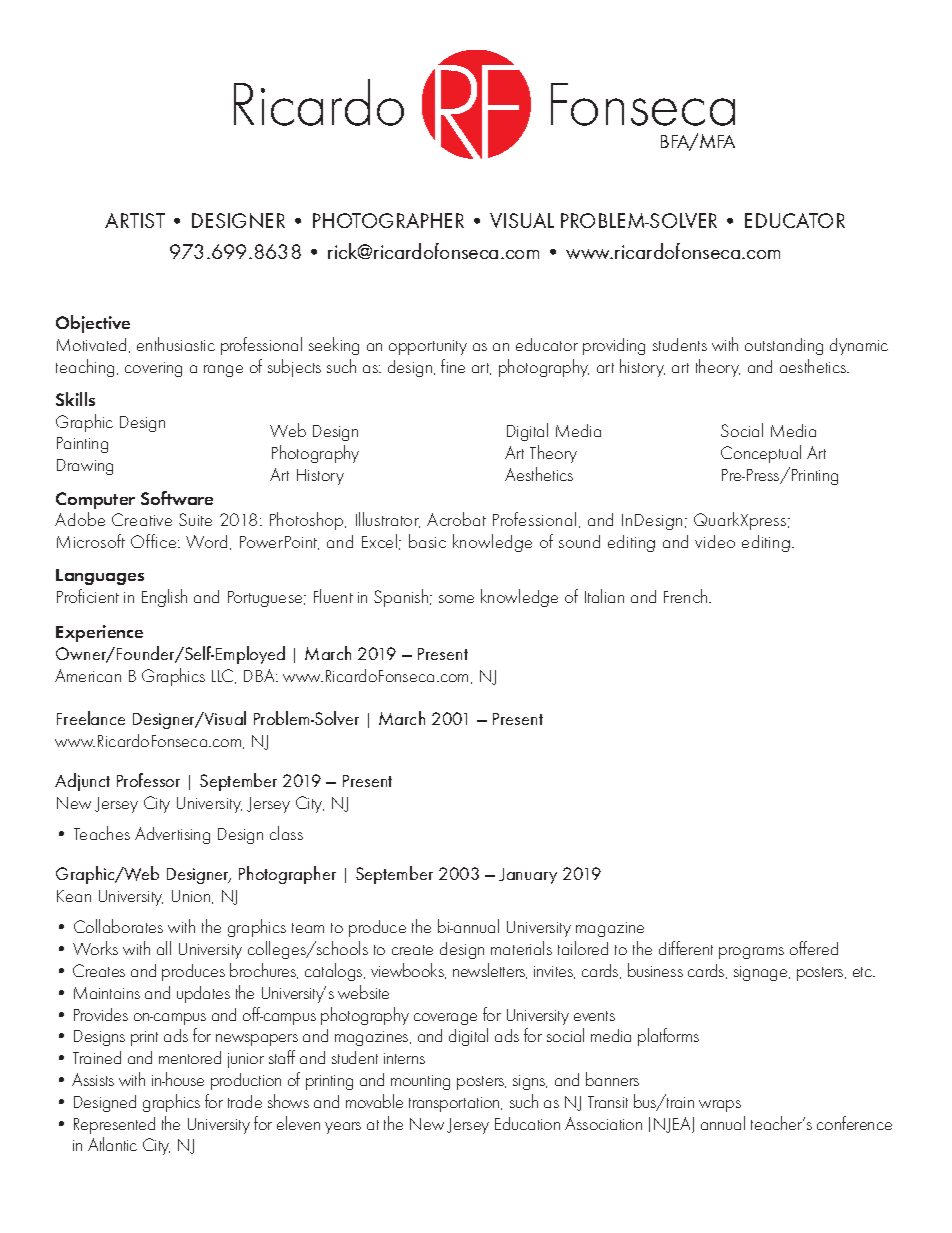 The width and height of the screenshot is (952, 1233). Describe the element at coordinates (112, 1144) in the screenshot. I see `Atlantic` at that location.
